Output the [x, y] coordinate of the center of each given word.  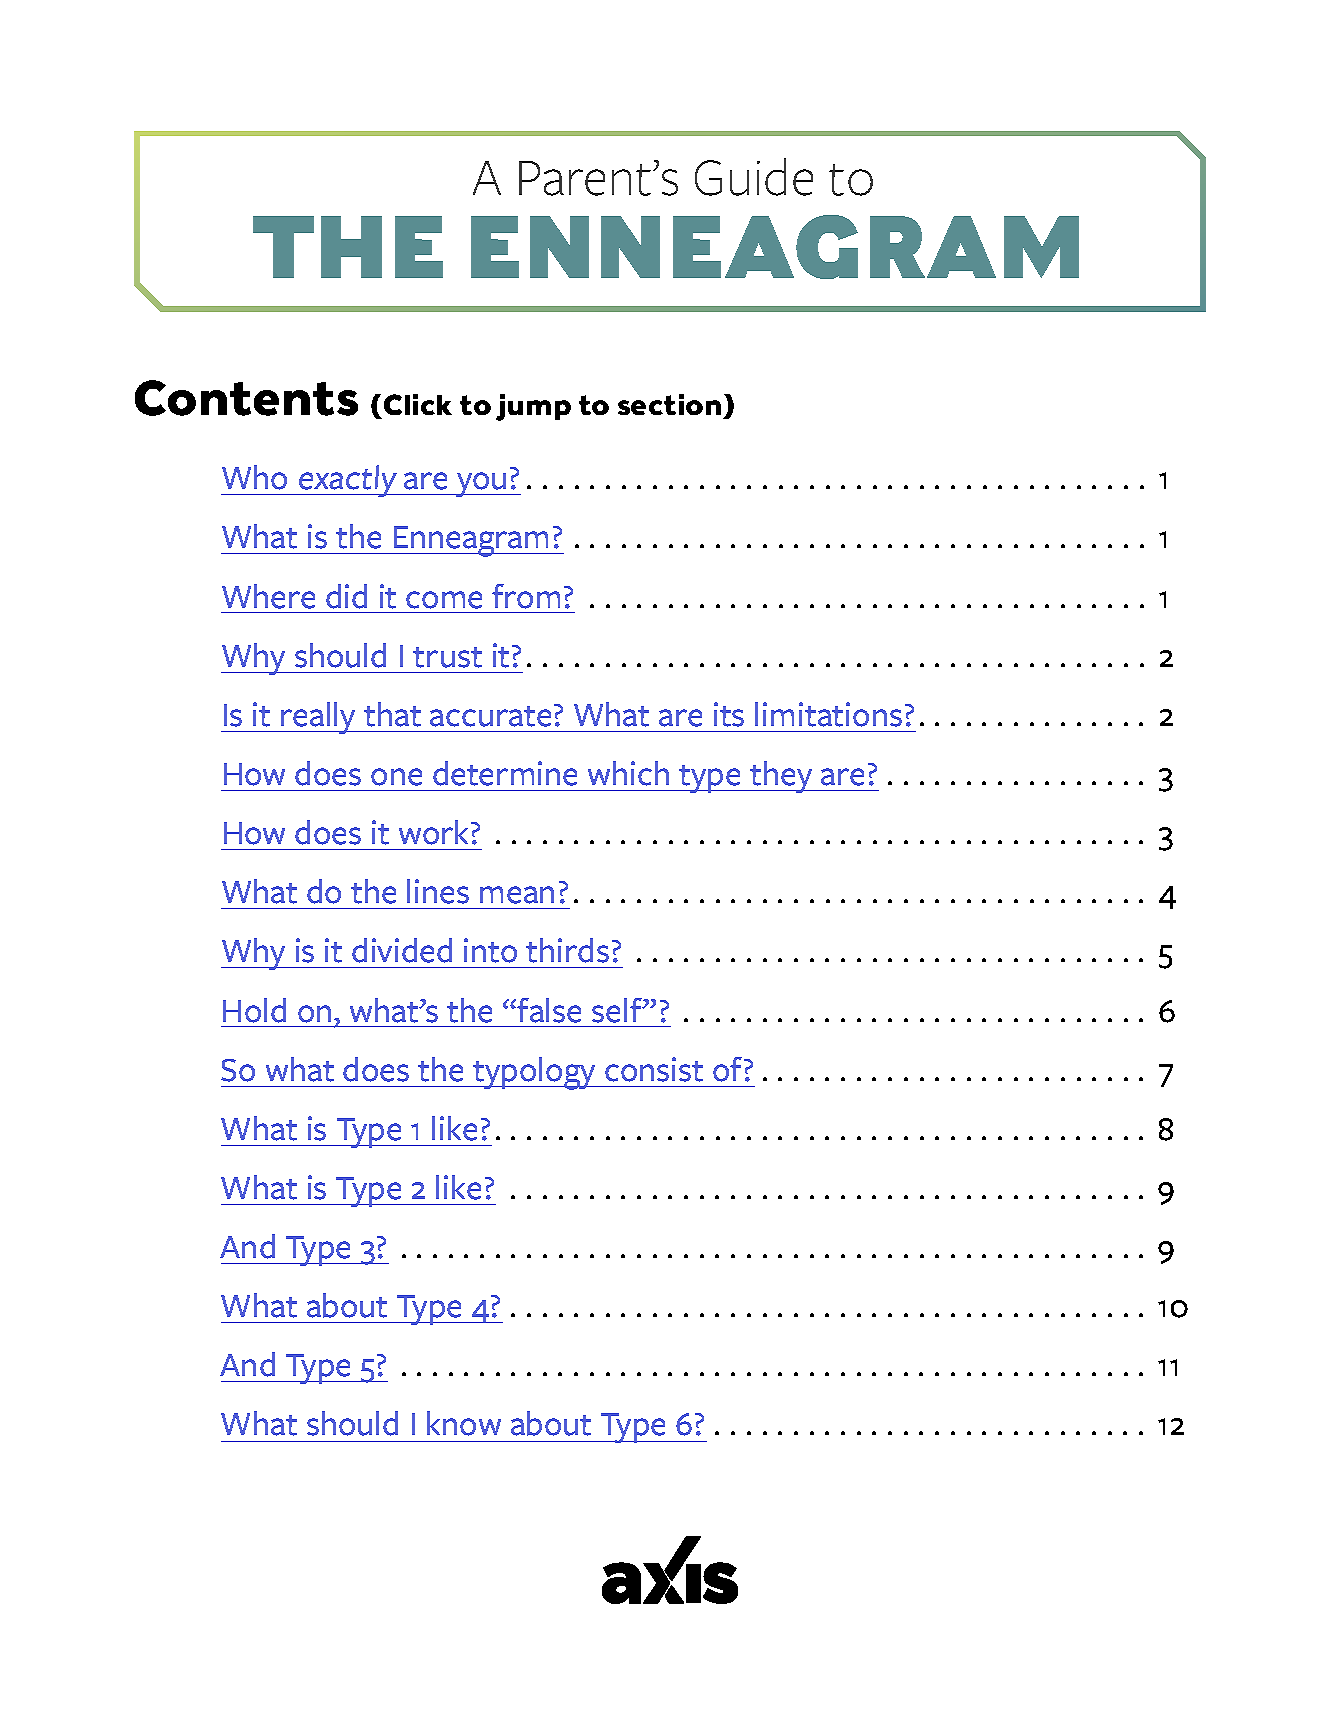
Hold [254, 1010]
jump [533, 407]
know [464, 1423]
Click [418, 404]
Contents [246, 398]
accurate [490, 716]
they [781, 777]
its [729, 714]
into [490, 950]
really [319, 718]
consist [654, 1069]
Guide [754, 177]
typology [535, 1073]
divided [402, 950]
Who [254, 477]
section [669, 404]
